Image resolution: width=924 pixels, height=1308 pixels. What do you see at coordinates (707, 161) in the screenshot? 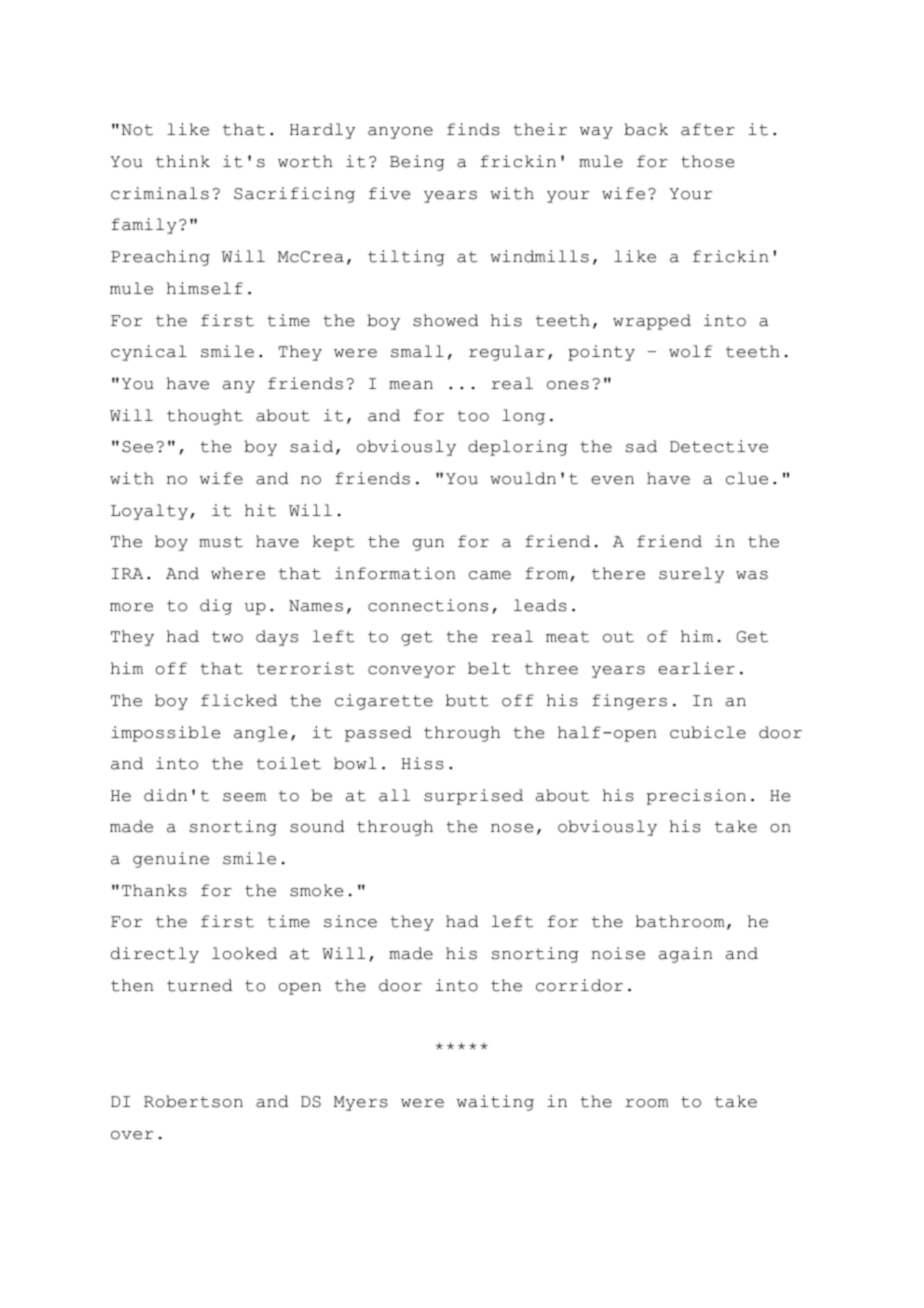
I see `those` at bounding box center [707, 161].
